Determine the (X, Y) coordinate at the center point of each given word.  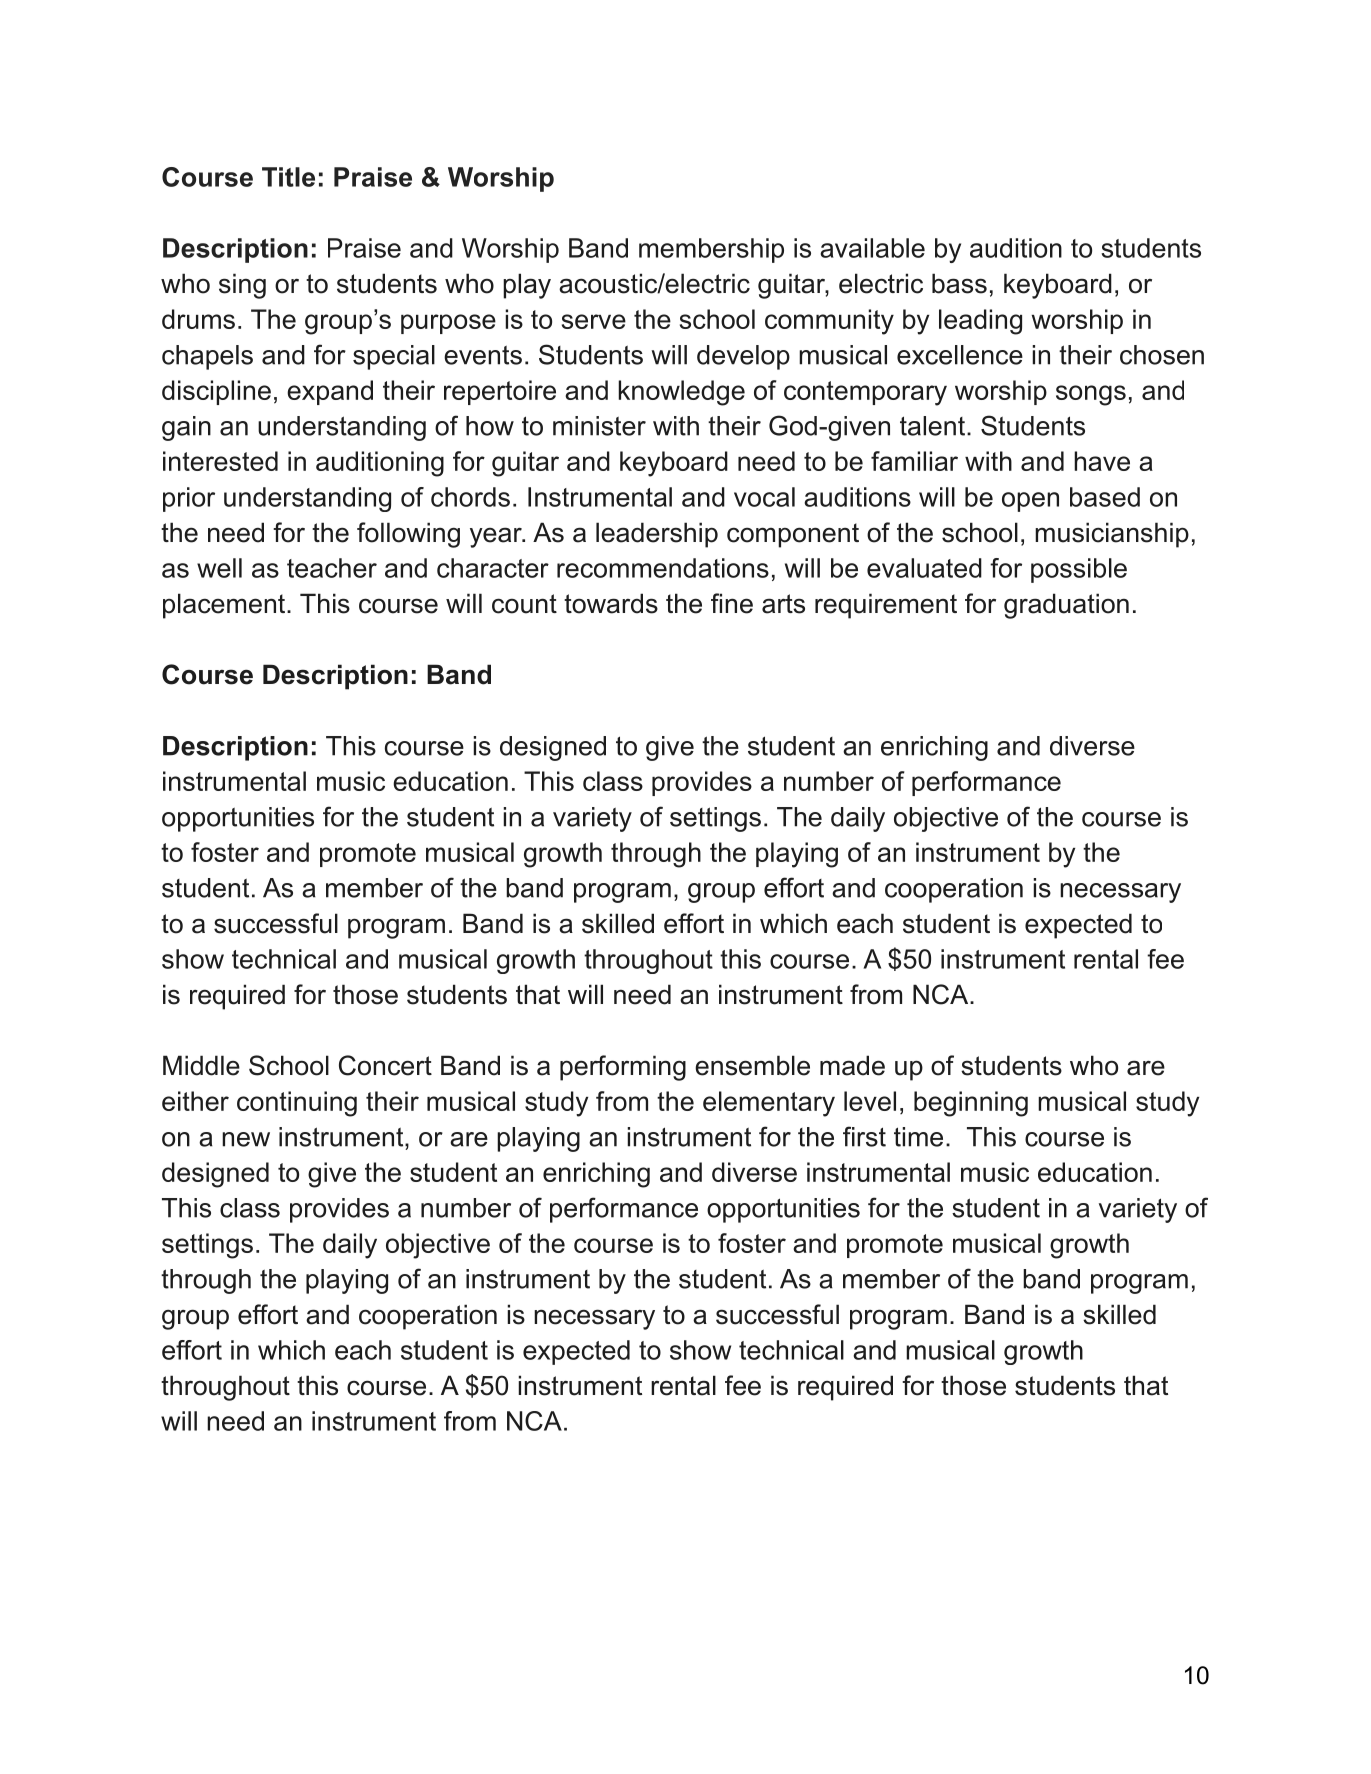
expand (330, 392)
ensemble (752, 1065)
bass (959, 283)
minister (599, 426)
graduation (1066, 606)
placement (225, 606)
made (852, 1065)
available (872, 248)
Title (288, 177)
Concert (385, 1065)
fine (732, 603)
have (1102, 461)
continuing (297, 1104)
